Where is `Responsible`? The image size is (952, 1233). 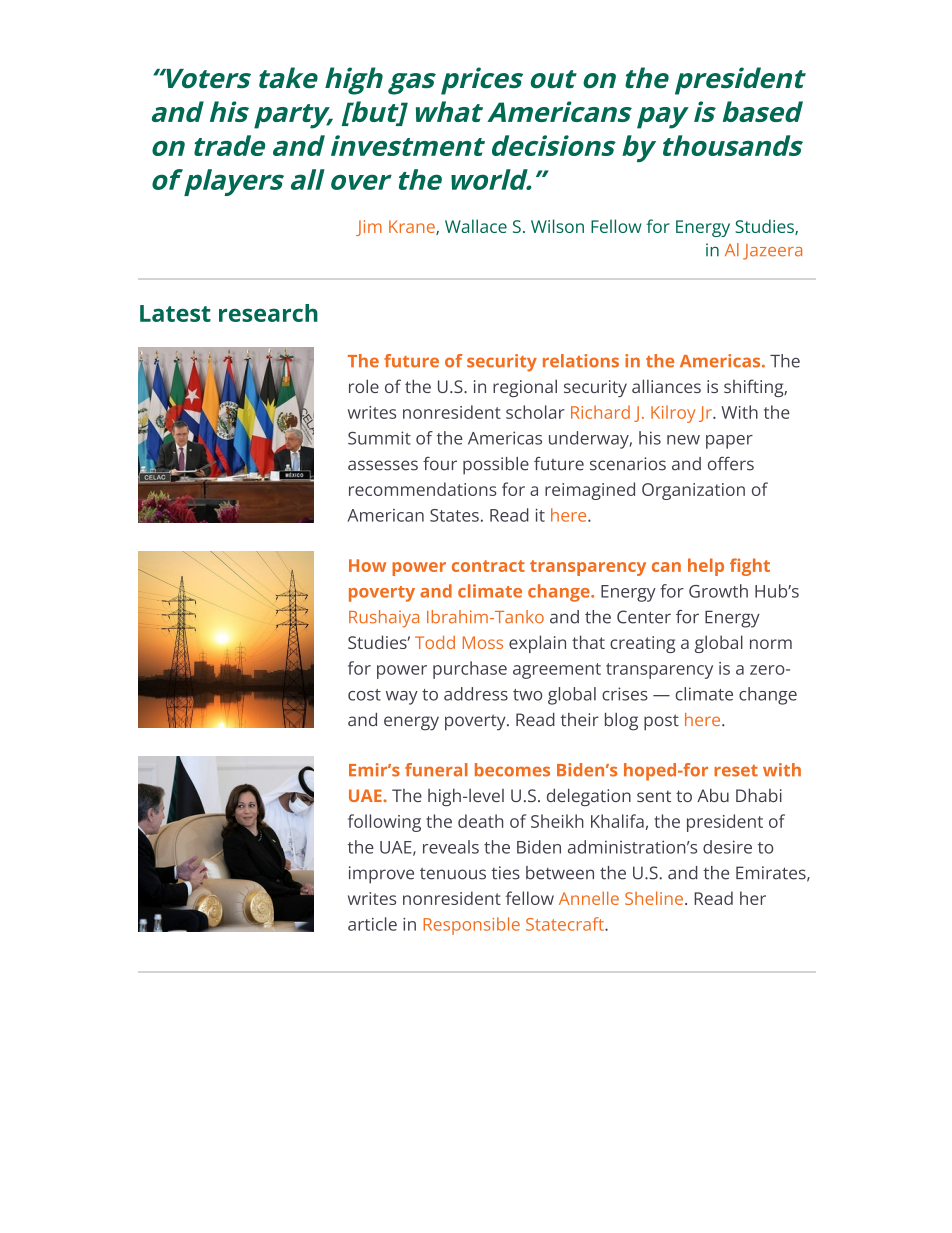 Responsible is located at coordinates (471, 926).
